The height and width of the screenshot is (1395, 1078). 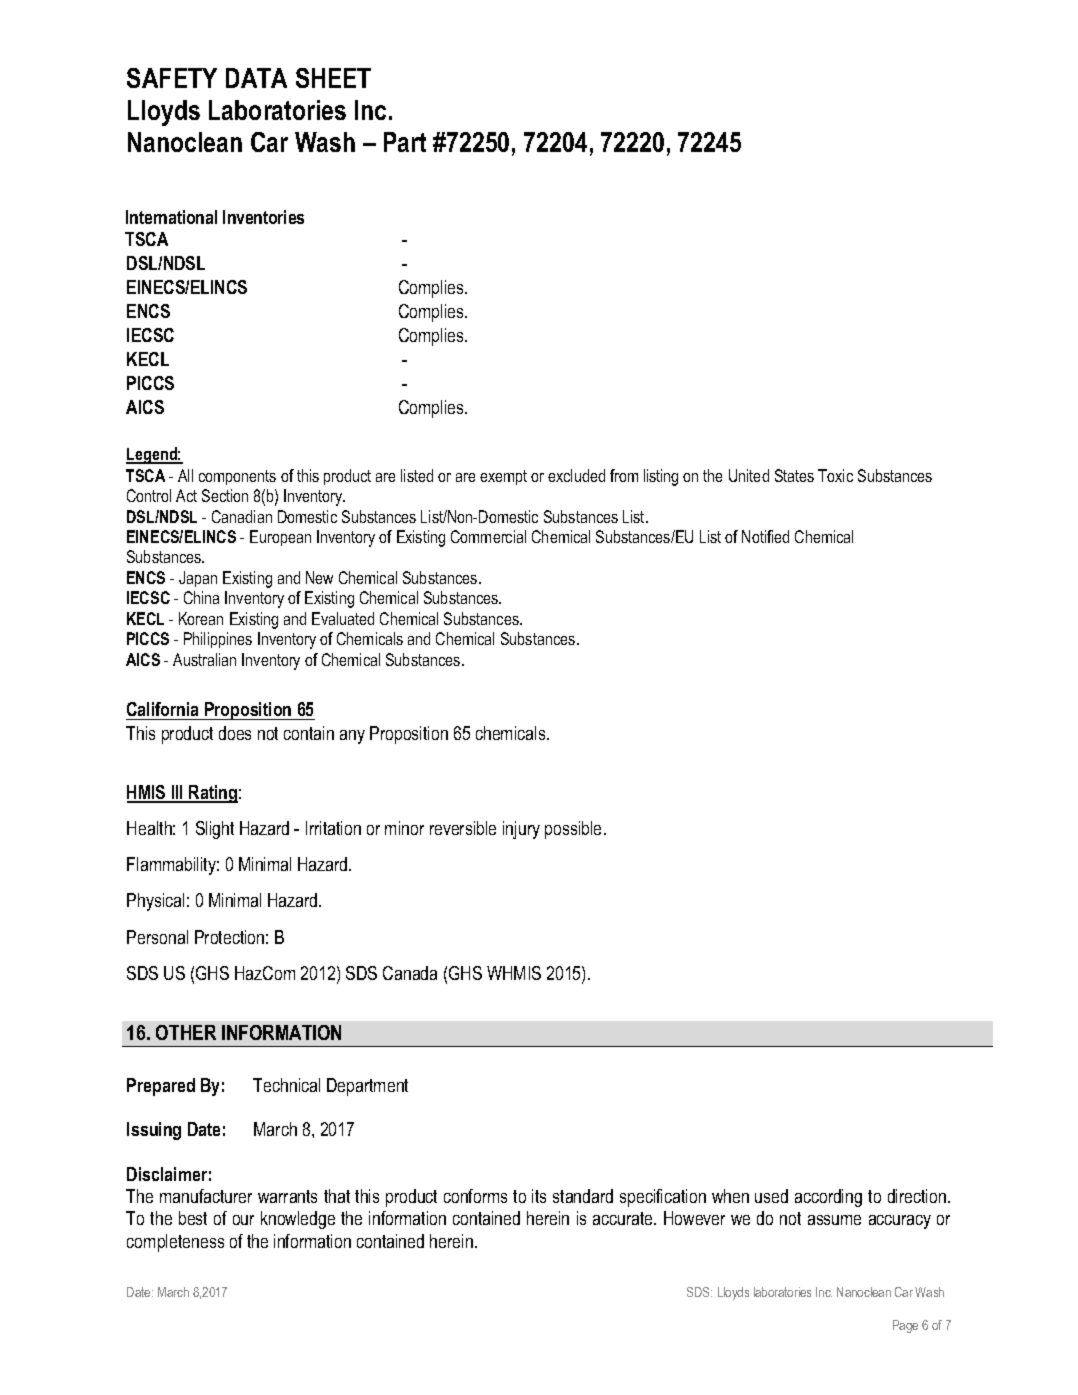 What do you see at coordinates (333, 78) in the screenshot?
I see `SHEET` at bounding box center [333, 78].
